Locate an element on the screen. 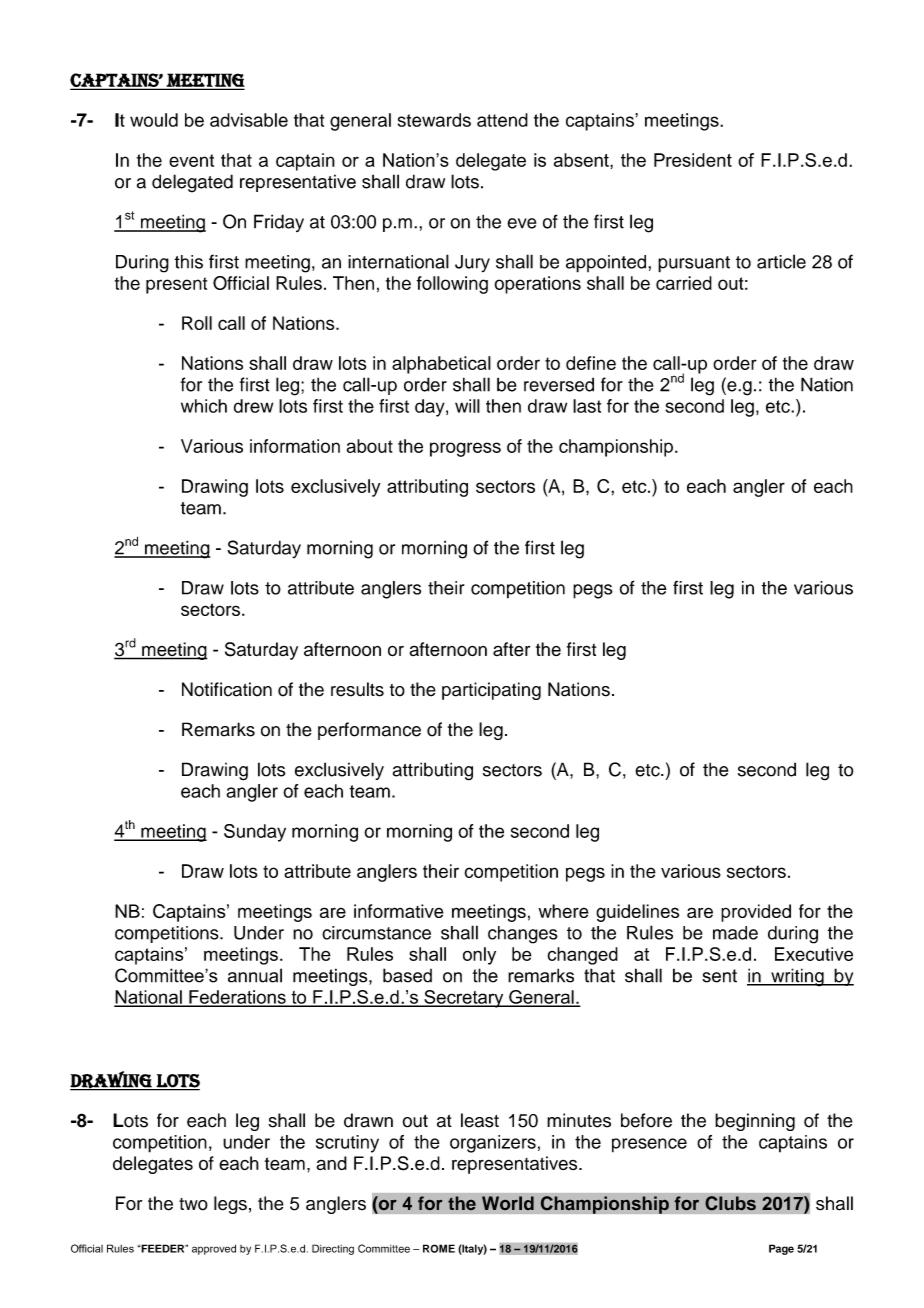 The width and height of the screenshot is (924, 1308). drew is located at coordinates (253, 406).
